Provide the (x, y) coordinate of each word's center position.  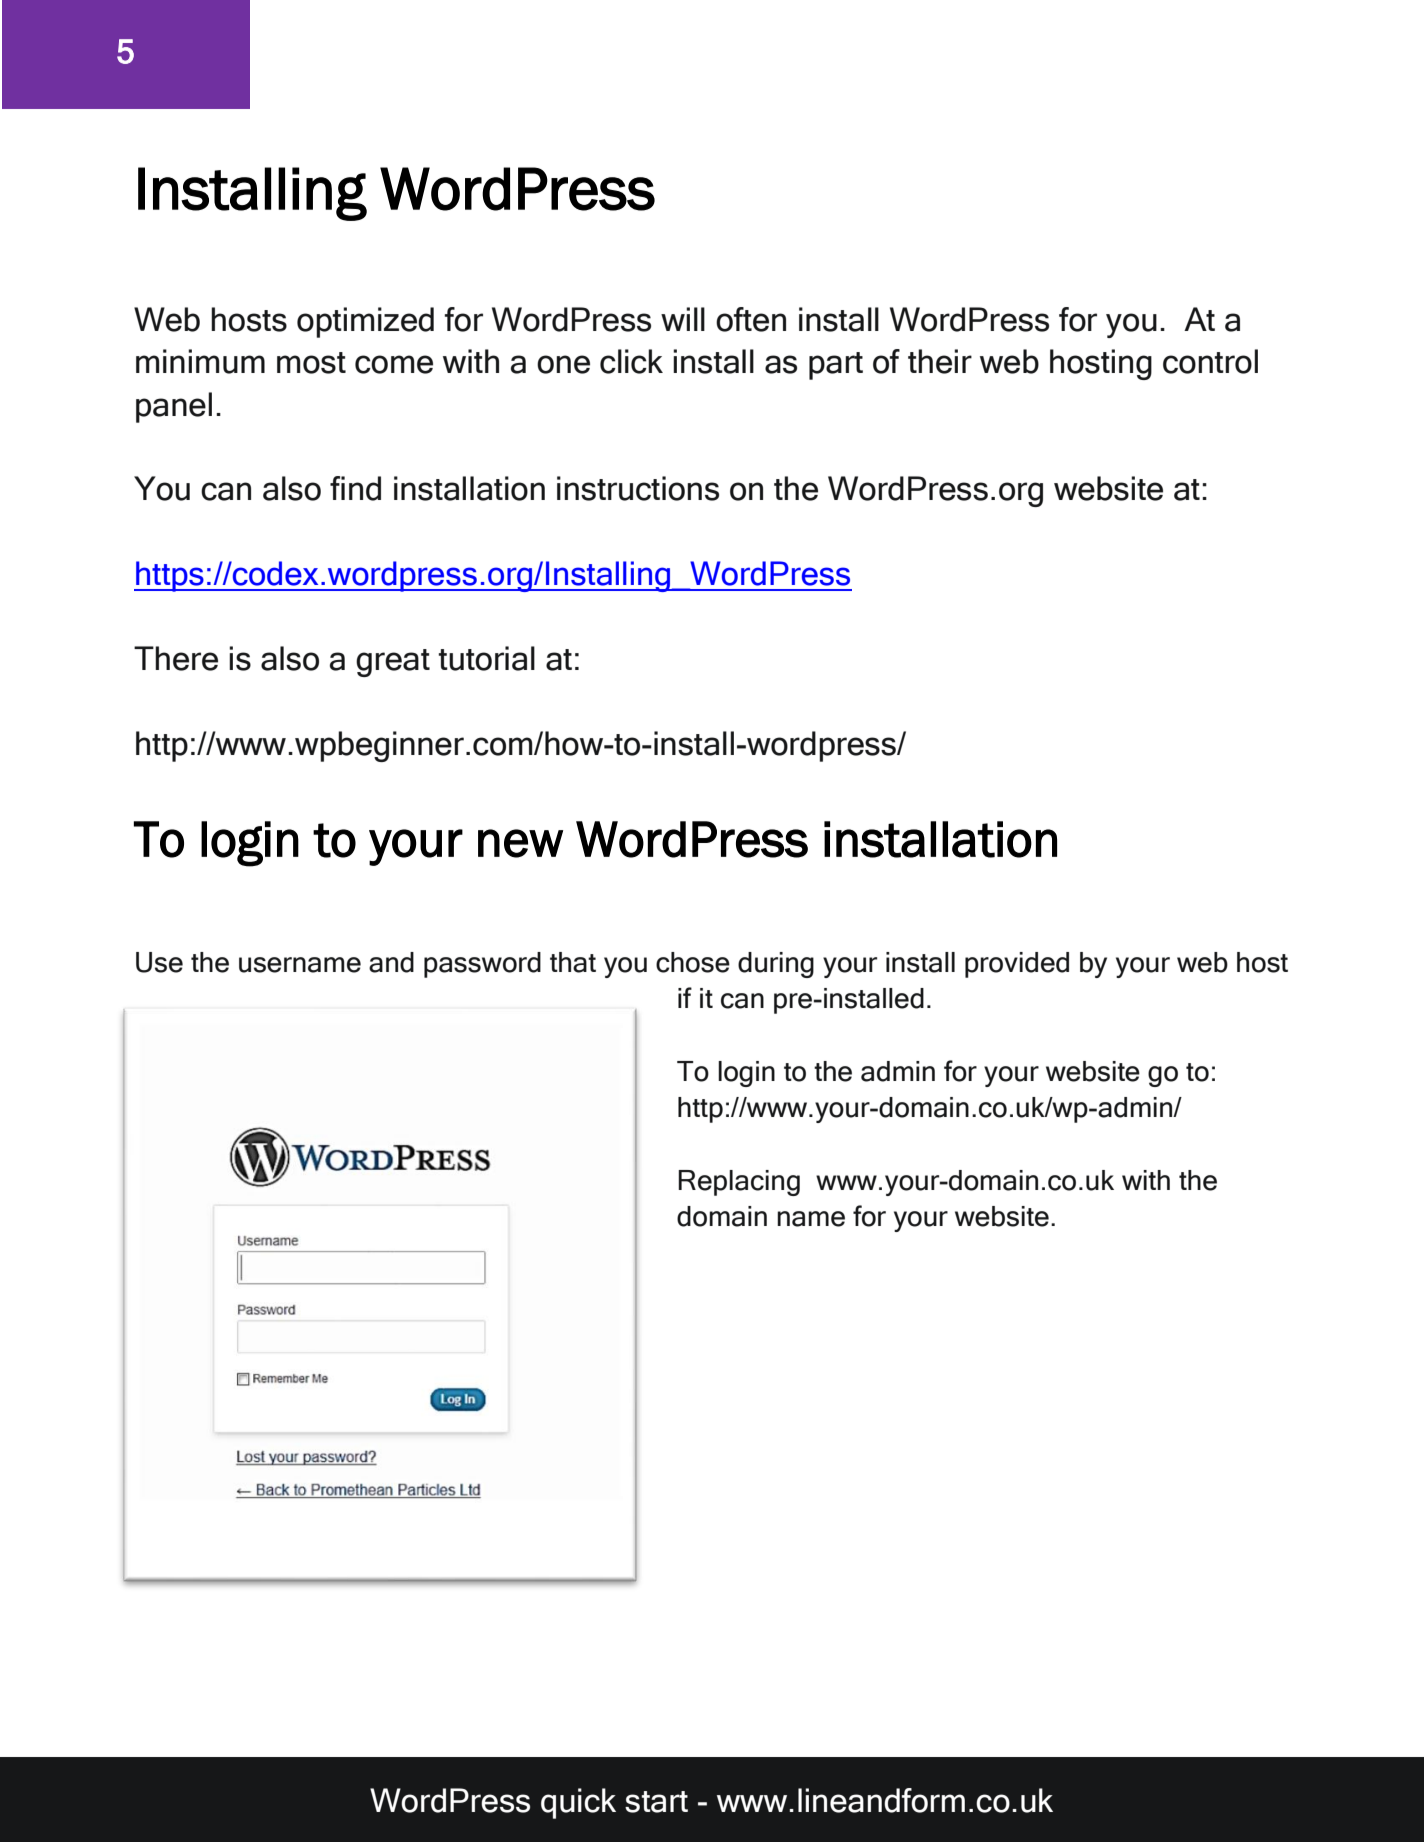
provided (1017, 965)
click (631, 361)
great (393, 663)
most (311, 363)
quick (578, 1803)
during (776, 965)
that (573, 962)
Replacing (739, 1183)
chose (693, 962)
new (520, 843)
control (1210, 361)
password (482, 965)
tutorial (486, 658)
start (656, 1802)
